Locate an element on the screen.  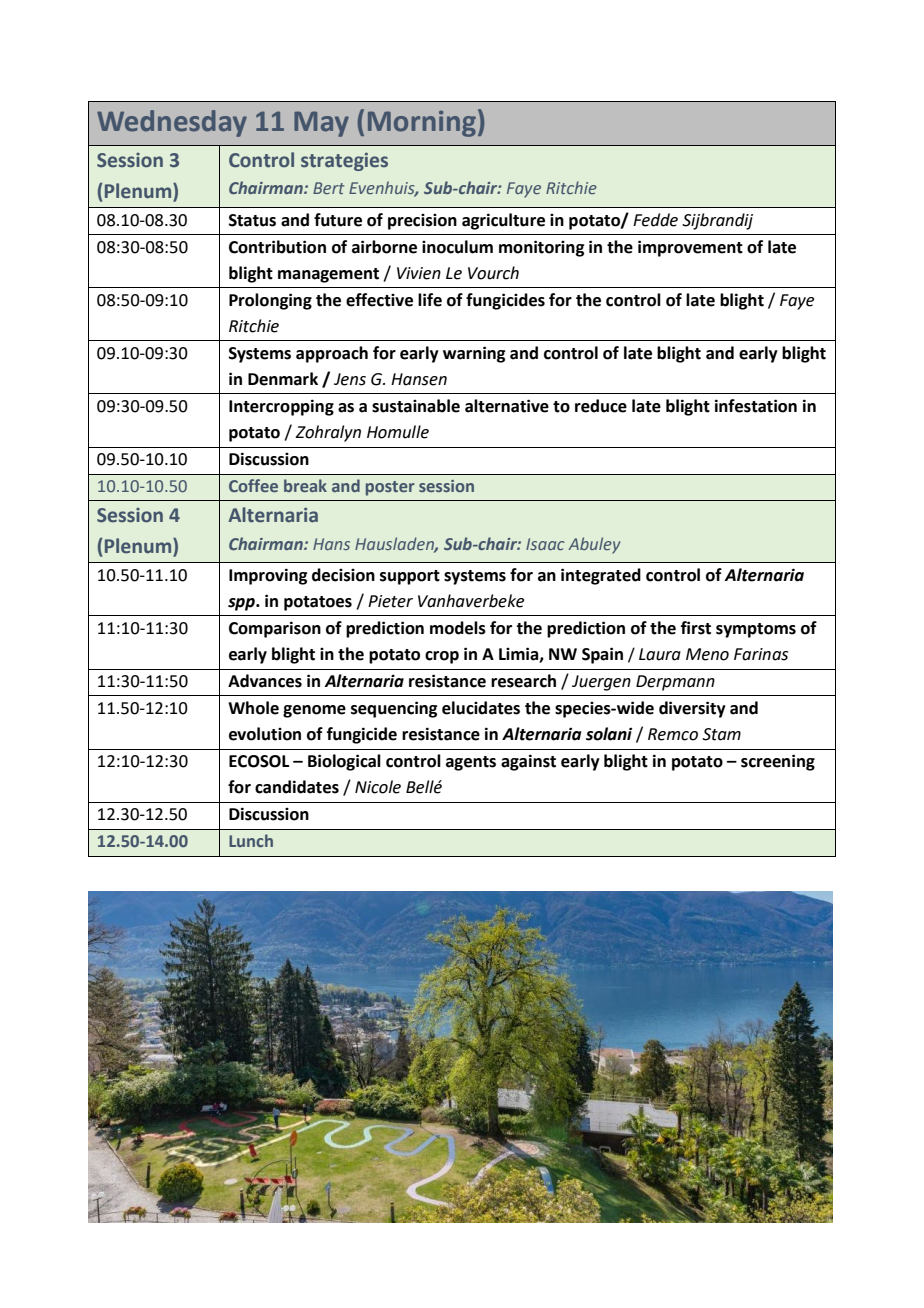
Lunch is located at coordinates (251, 840).
